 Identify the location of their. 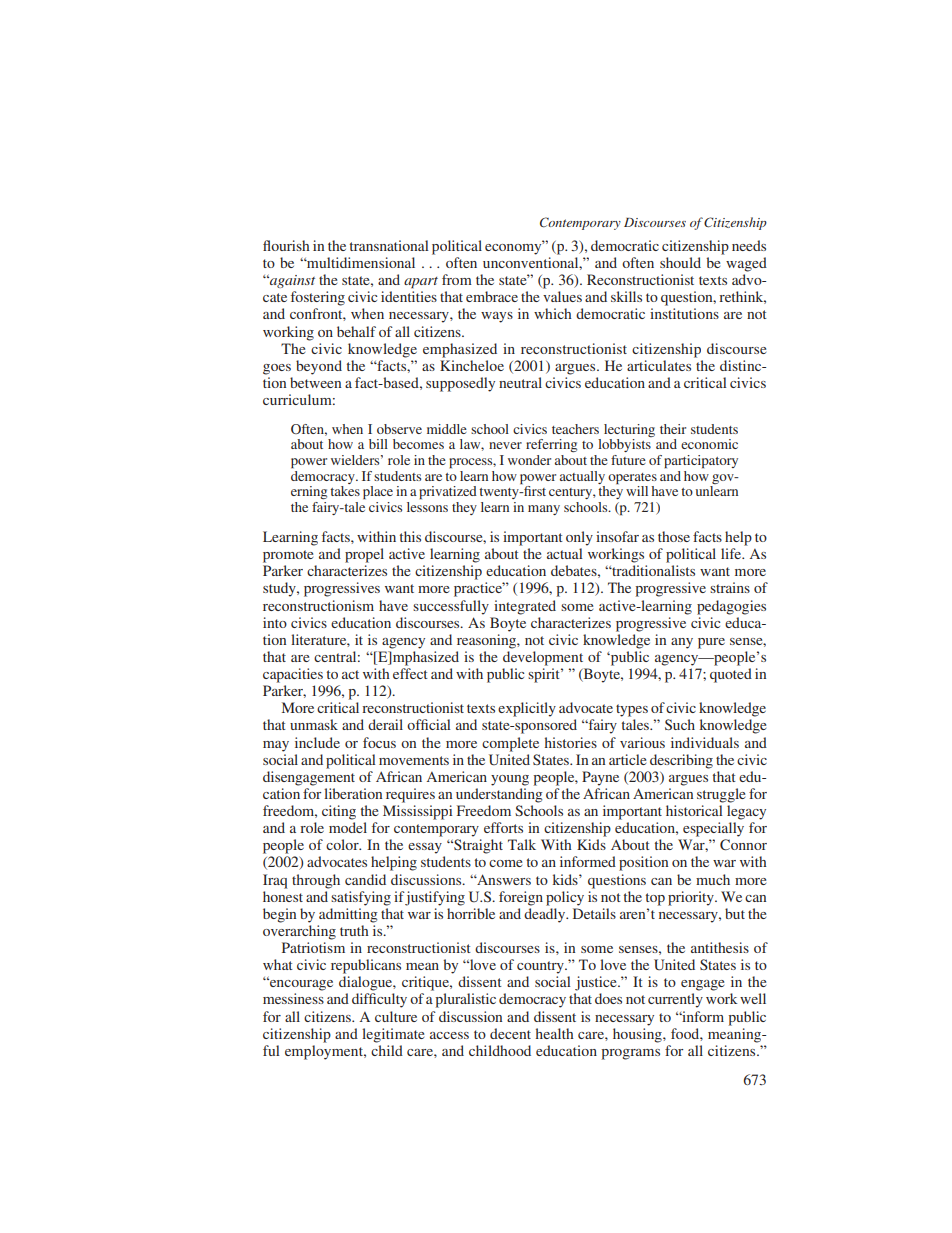
(673, 429).
